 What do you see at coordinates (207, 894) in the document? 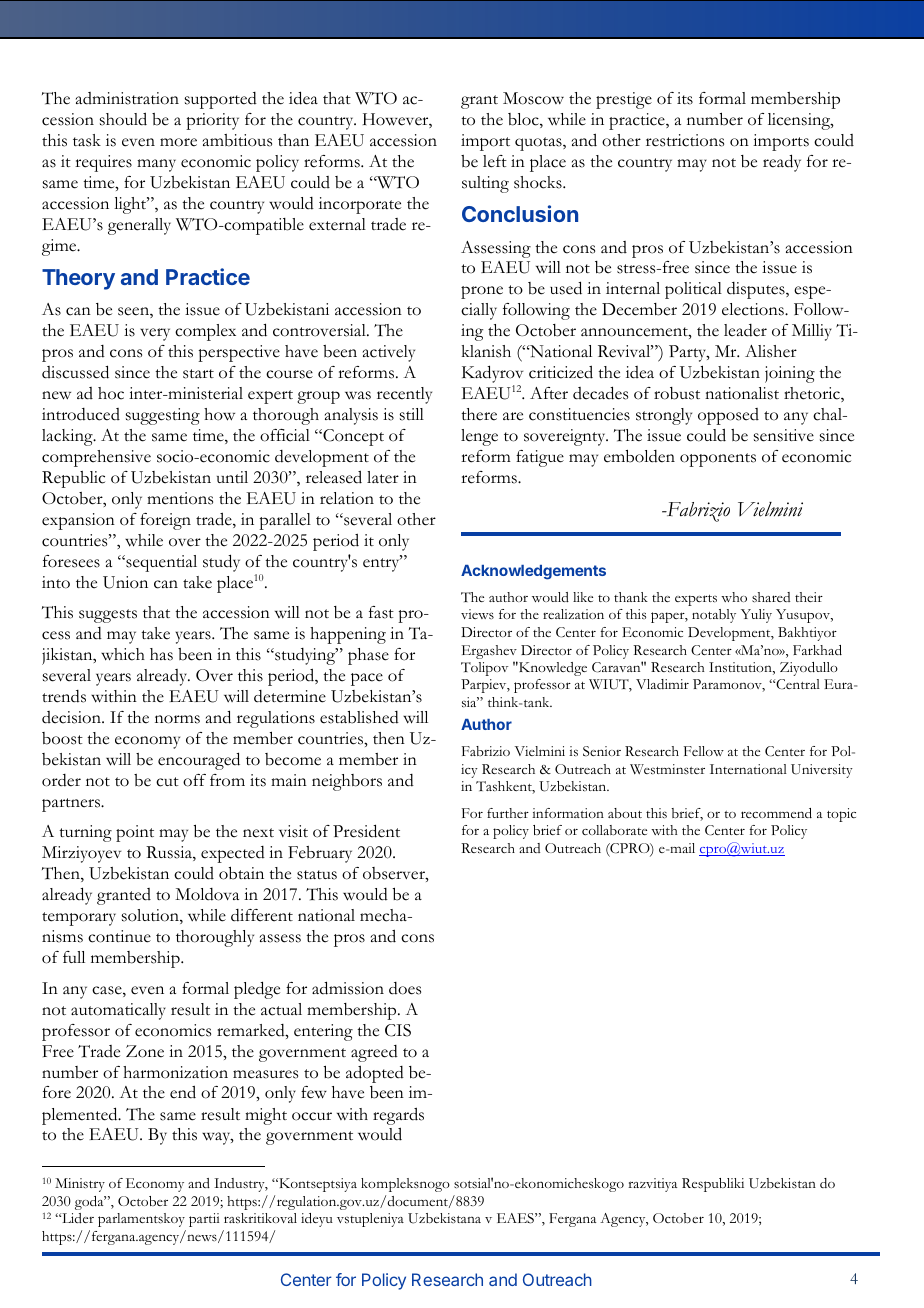
I see `Moldova` at bounding box center [207, 894].
